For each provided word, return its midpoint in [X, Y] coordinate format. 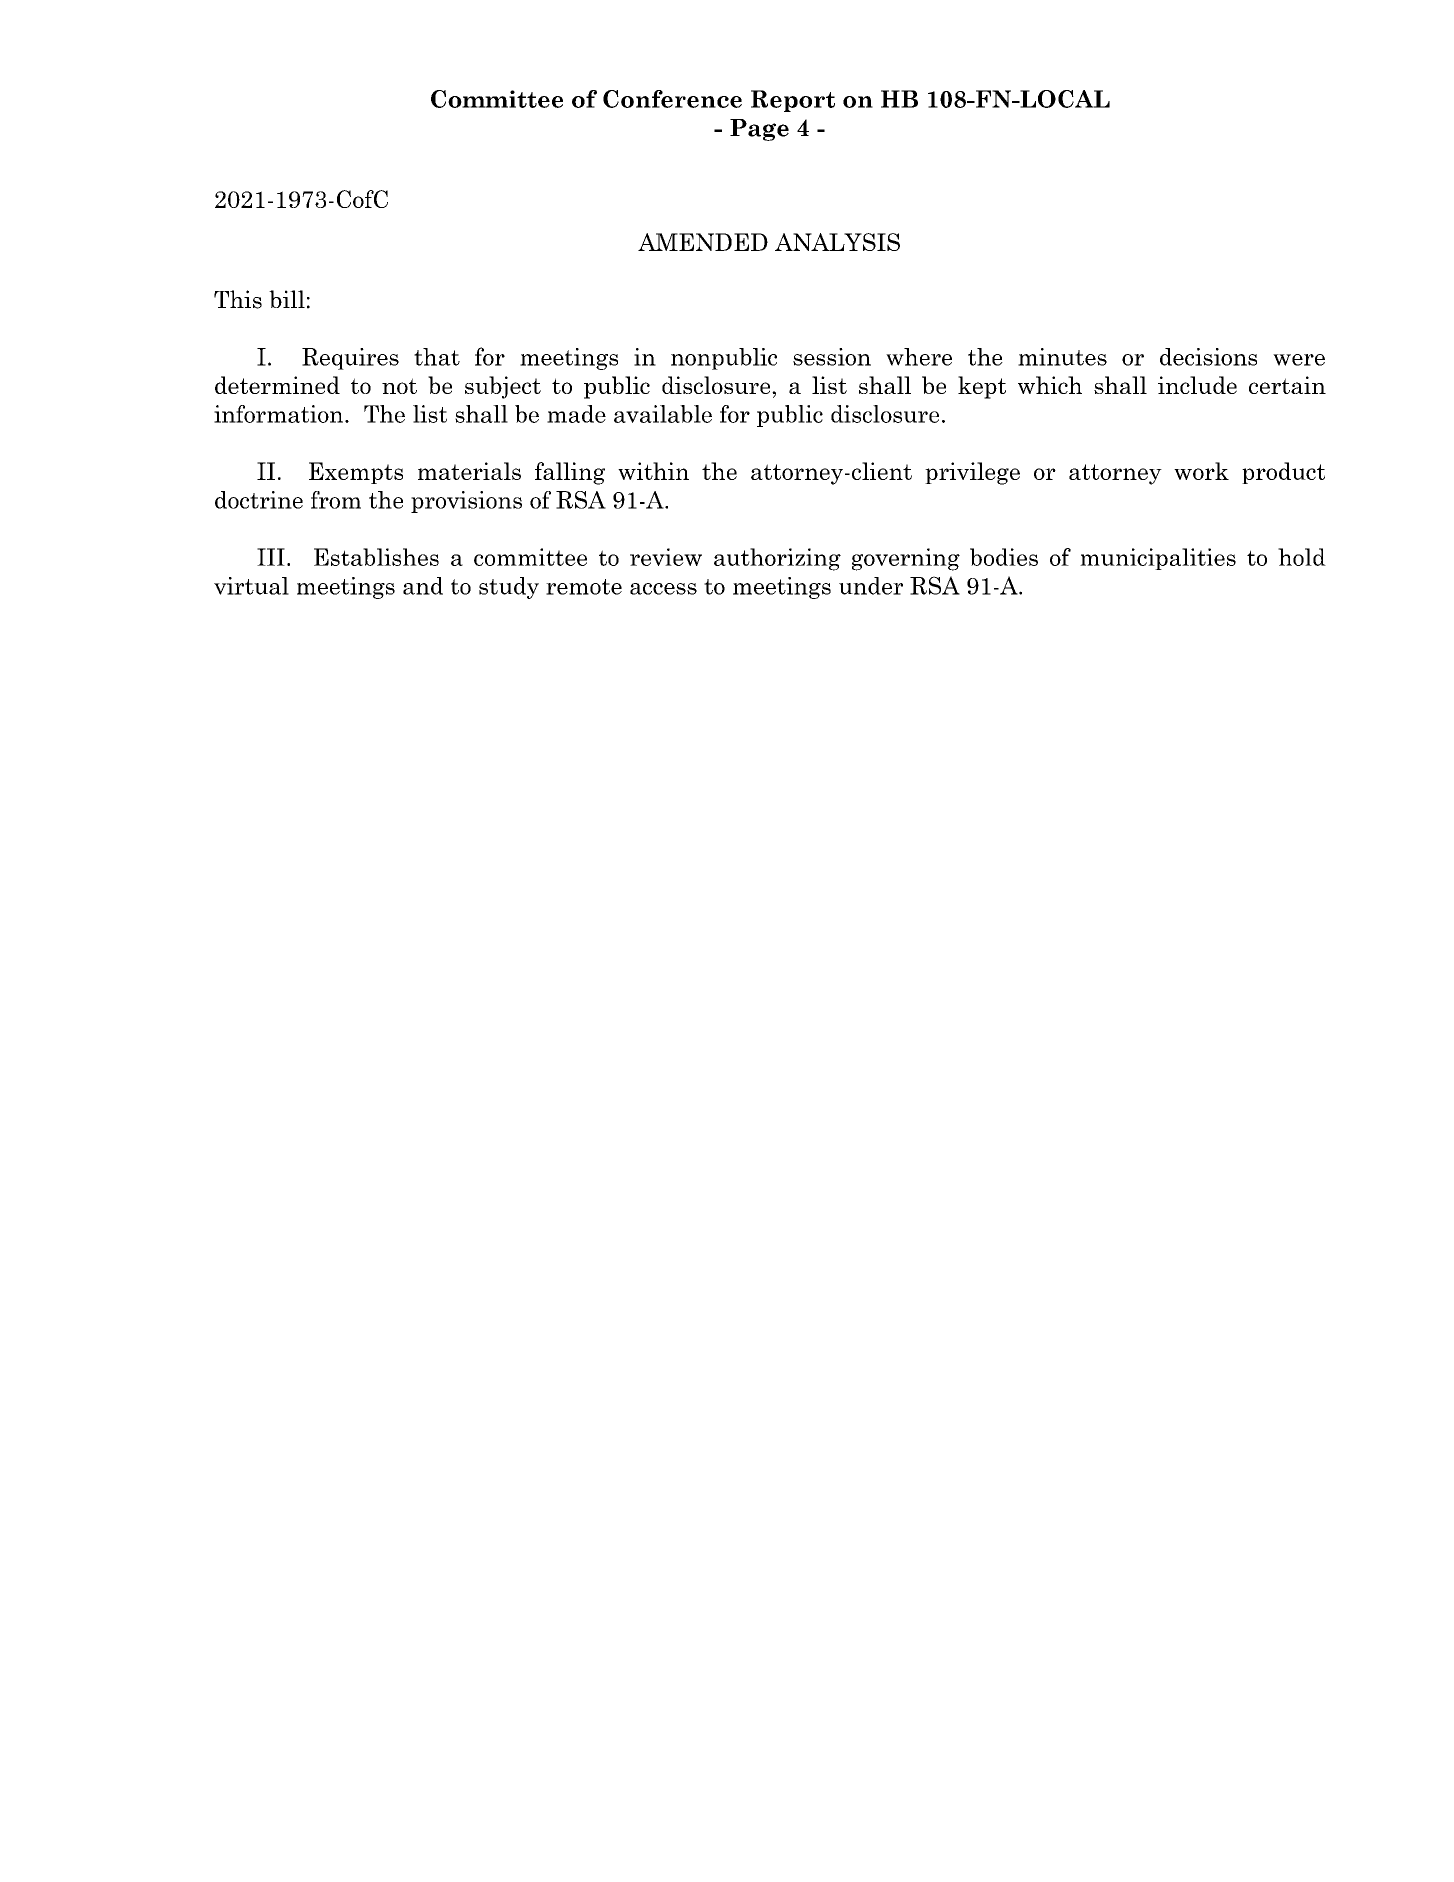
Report [793, 101]
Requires [350, 359]
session [832, 357]
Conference [672, 99]
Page [759, 130]
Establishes [376, 557]
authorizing [777, 559]
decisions [1208, 357]
